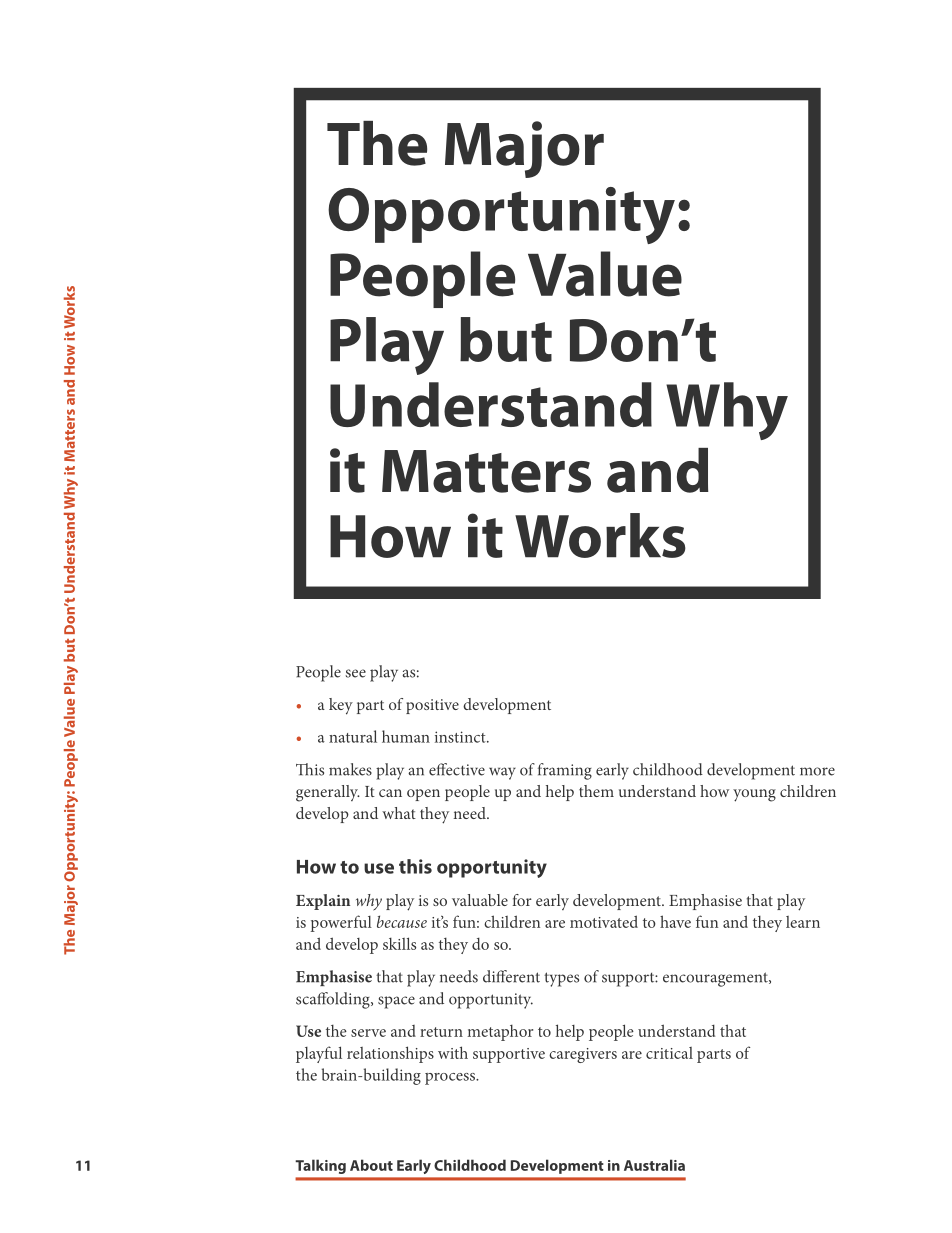  Describe the element at coordinates (654, 1165) in the page. I see `Australia` at that location.
